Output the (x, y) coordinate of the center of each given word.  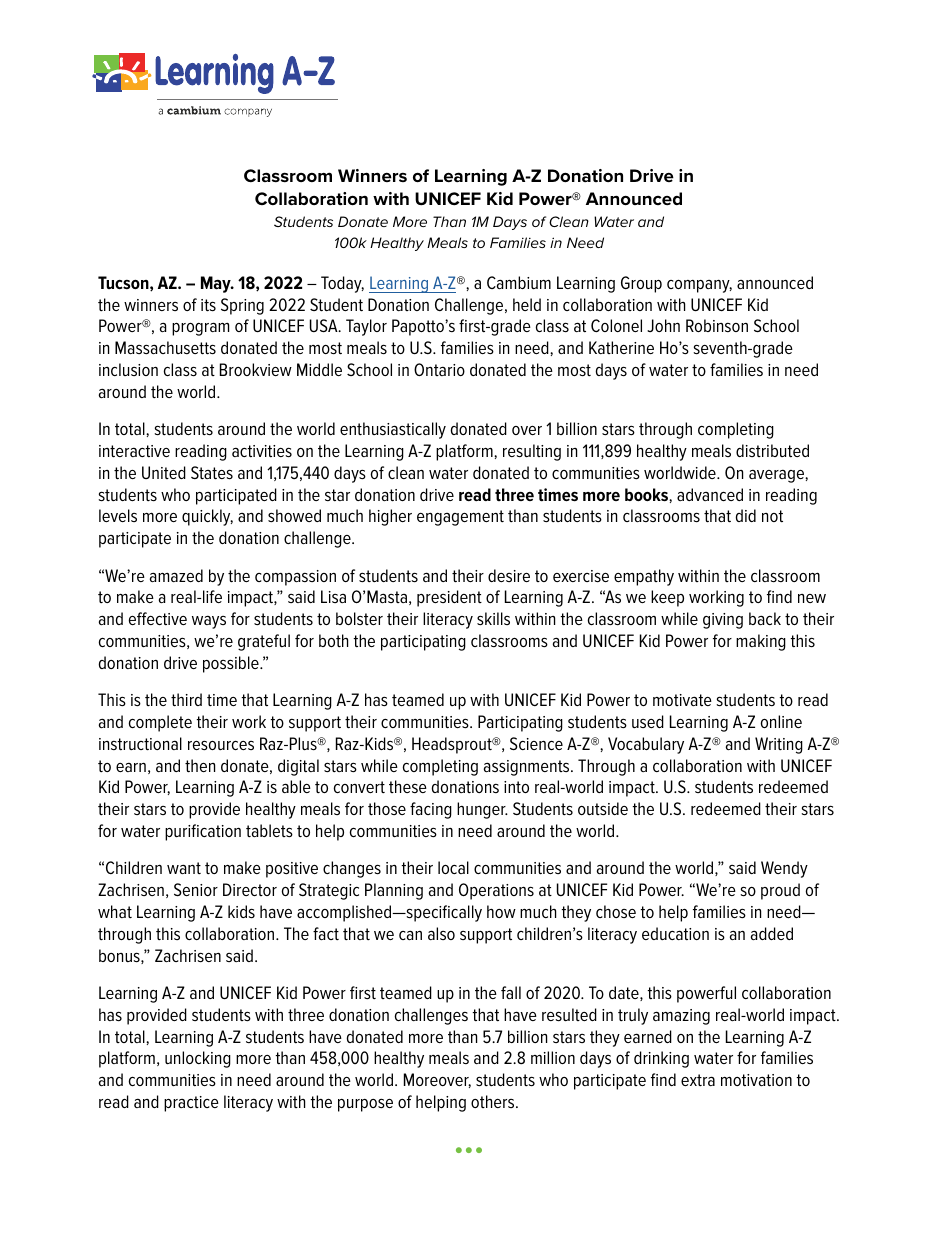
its (208, 305)
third (186, 700)
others (494, 1101)
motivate (682, 700)
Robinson (717, 325)
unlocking (198, 1059)
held (527, 304)
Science (536, 743)
